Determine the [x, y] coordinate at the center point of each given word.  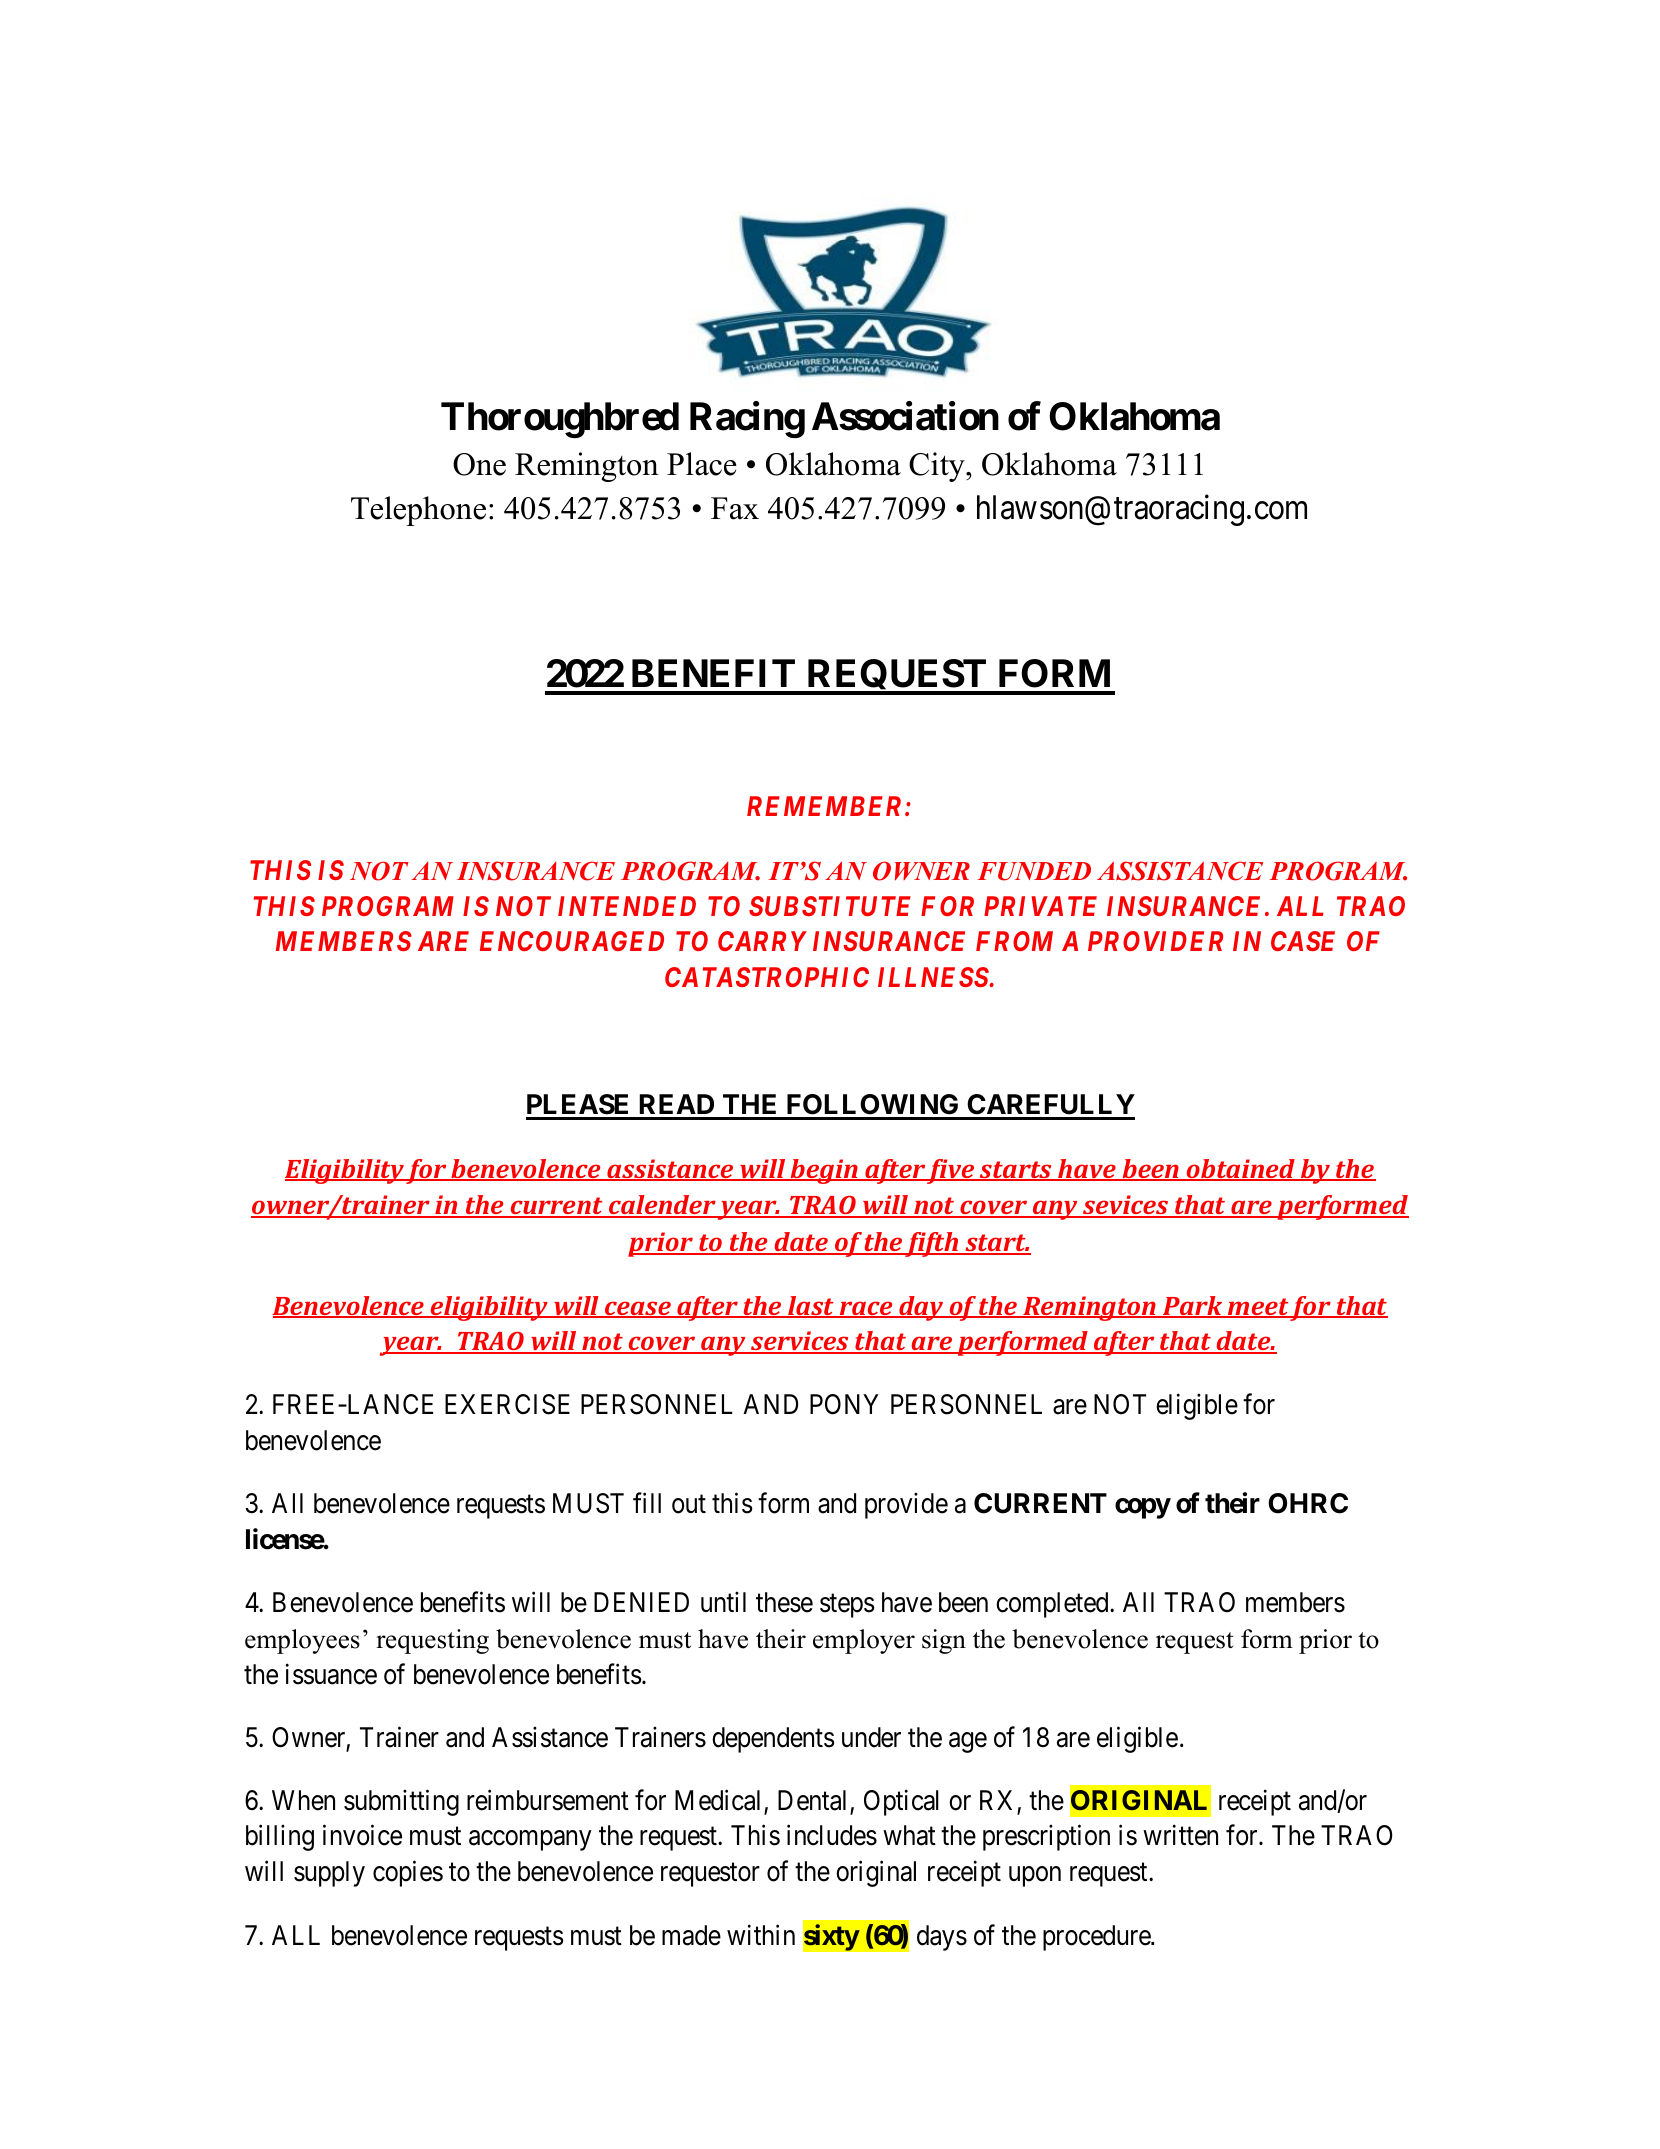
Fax [735, 508]
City [938, 467]
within [761, 1934]
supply [329, 1874]
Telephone [418, 511]
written [1180, 1835]
